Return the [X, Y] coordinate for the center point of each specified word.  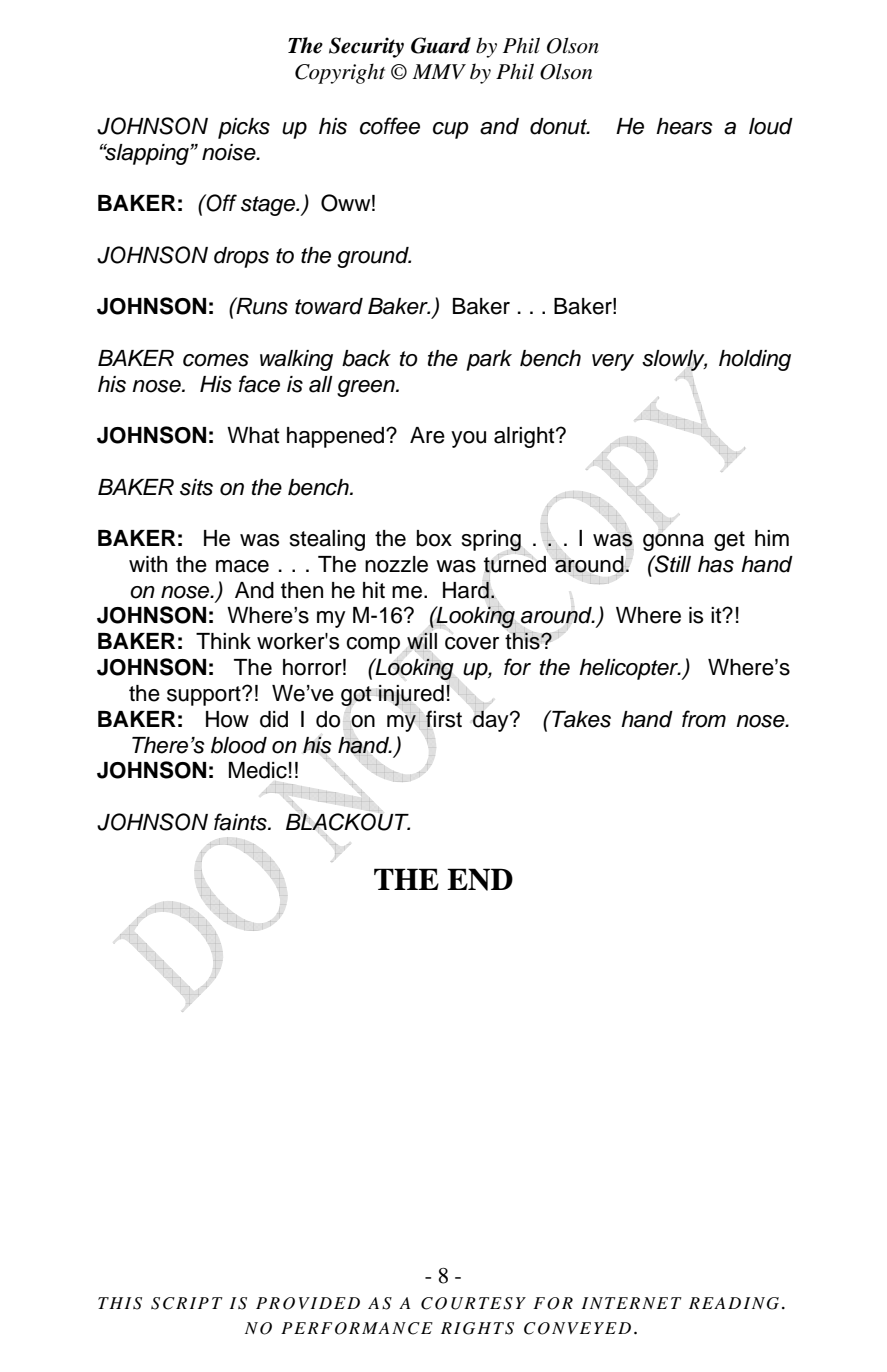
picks [244, 128]
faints [241, 822]
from [704, 719]
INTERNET [632, 1303]
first [444, 719]
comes [216, 360]
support [205, 696]
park [489, 360]
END [480, 879]
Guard [441, 45]
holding [755, 360]
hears [684, 126]
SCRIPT [187, 1303]
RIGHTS [477, 1328]
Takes [580, 719]
